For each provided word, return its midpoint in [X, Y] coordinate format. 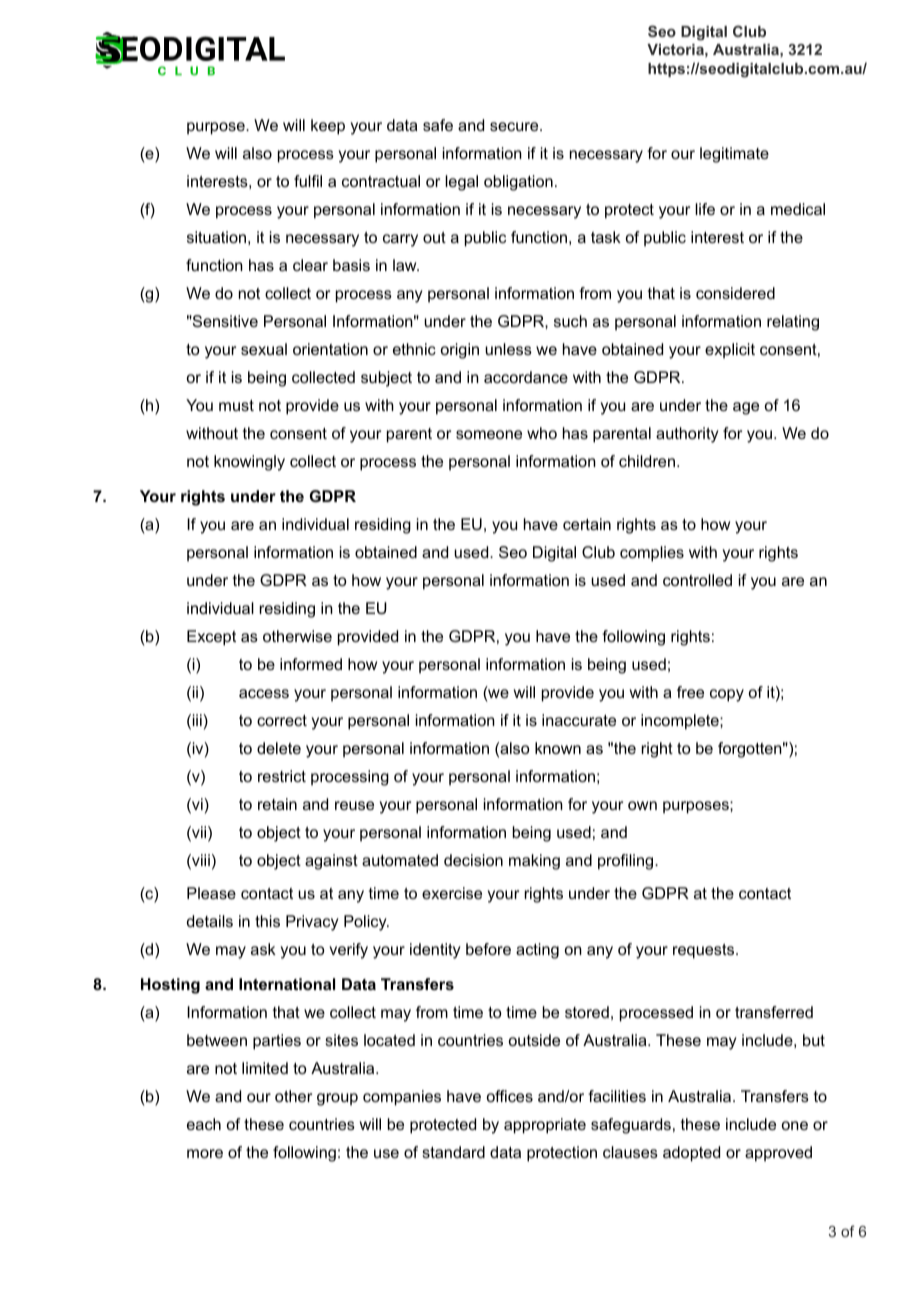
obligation [518, 183]
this [267, 921]
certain [587, 524]
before [488, 949]
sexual [264, 349]
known [558, 748]
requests [703, 951]
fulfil [308, 181]
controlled [697, 580]
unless [508, 349]
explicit [730, 351]
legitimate [734, 155]
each [204, 1124]
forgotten [750, 750]
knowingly [249, 463]
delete [279, 748]
